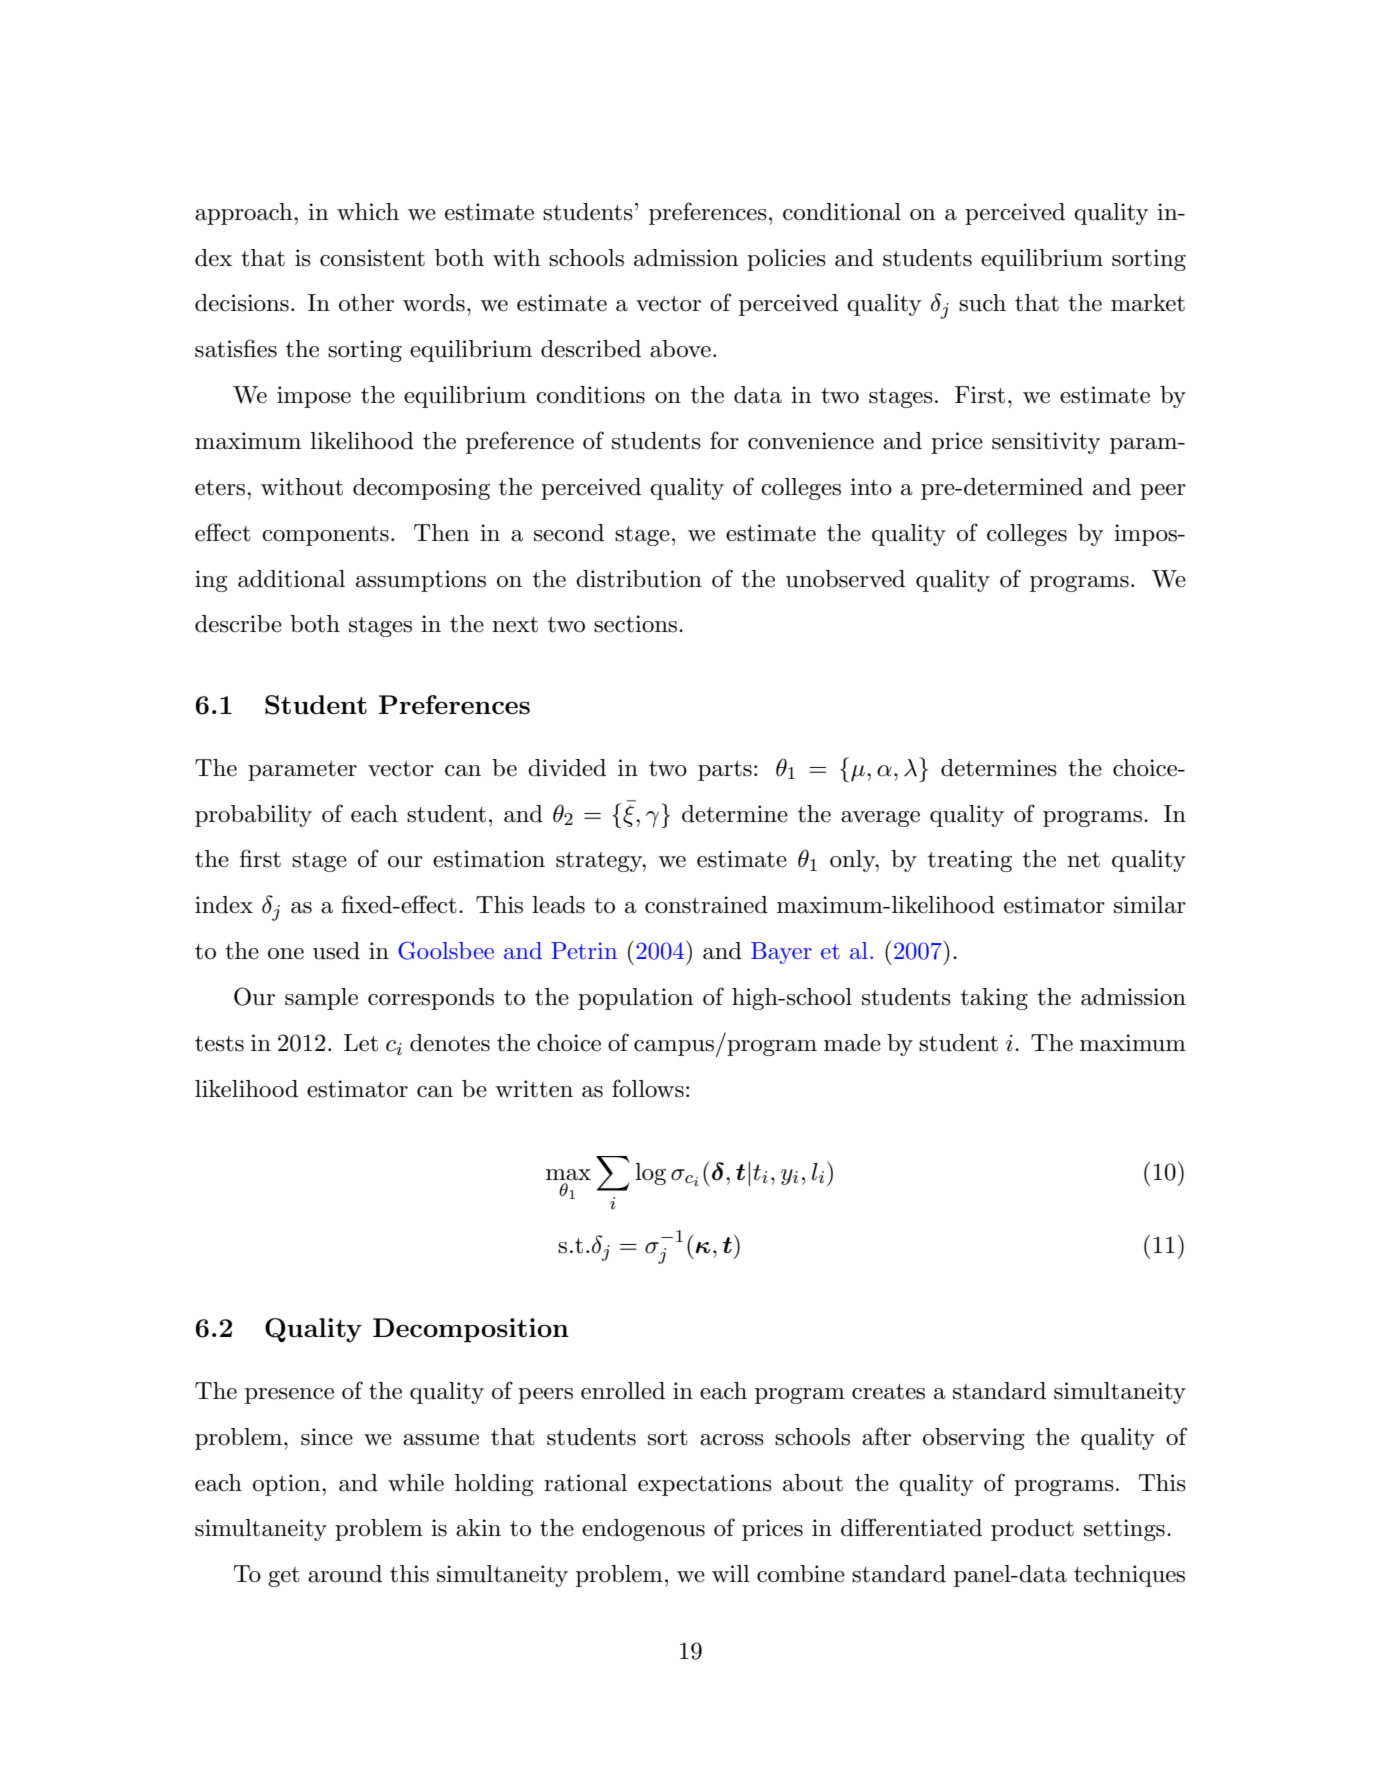 The image size is (1381, 1787). I want to click on assumptions, so click(421, 581).
